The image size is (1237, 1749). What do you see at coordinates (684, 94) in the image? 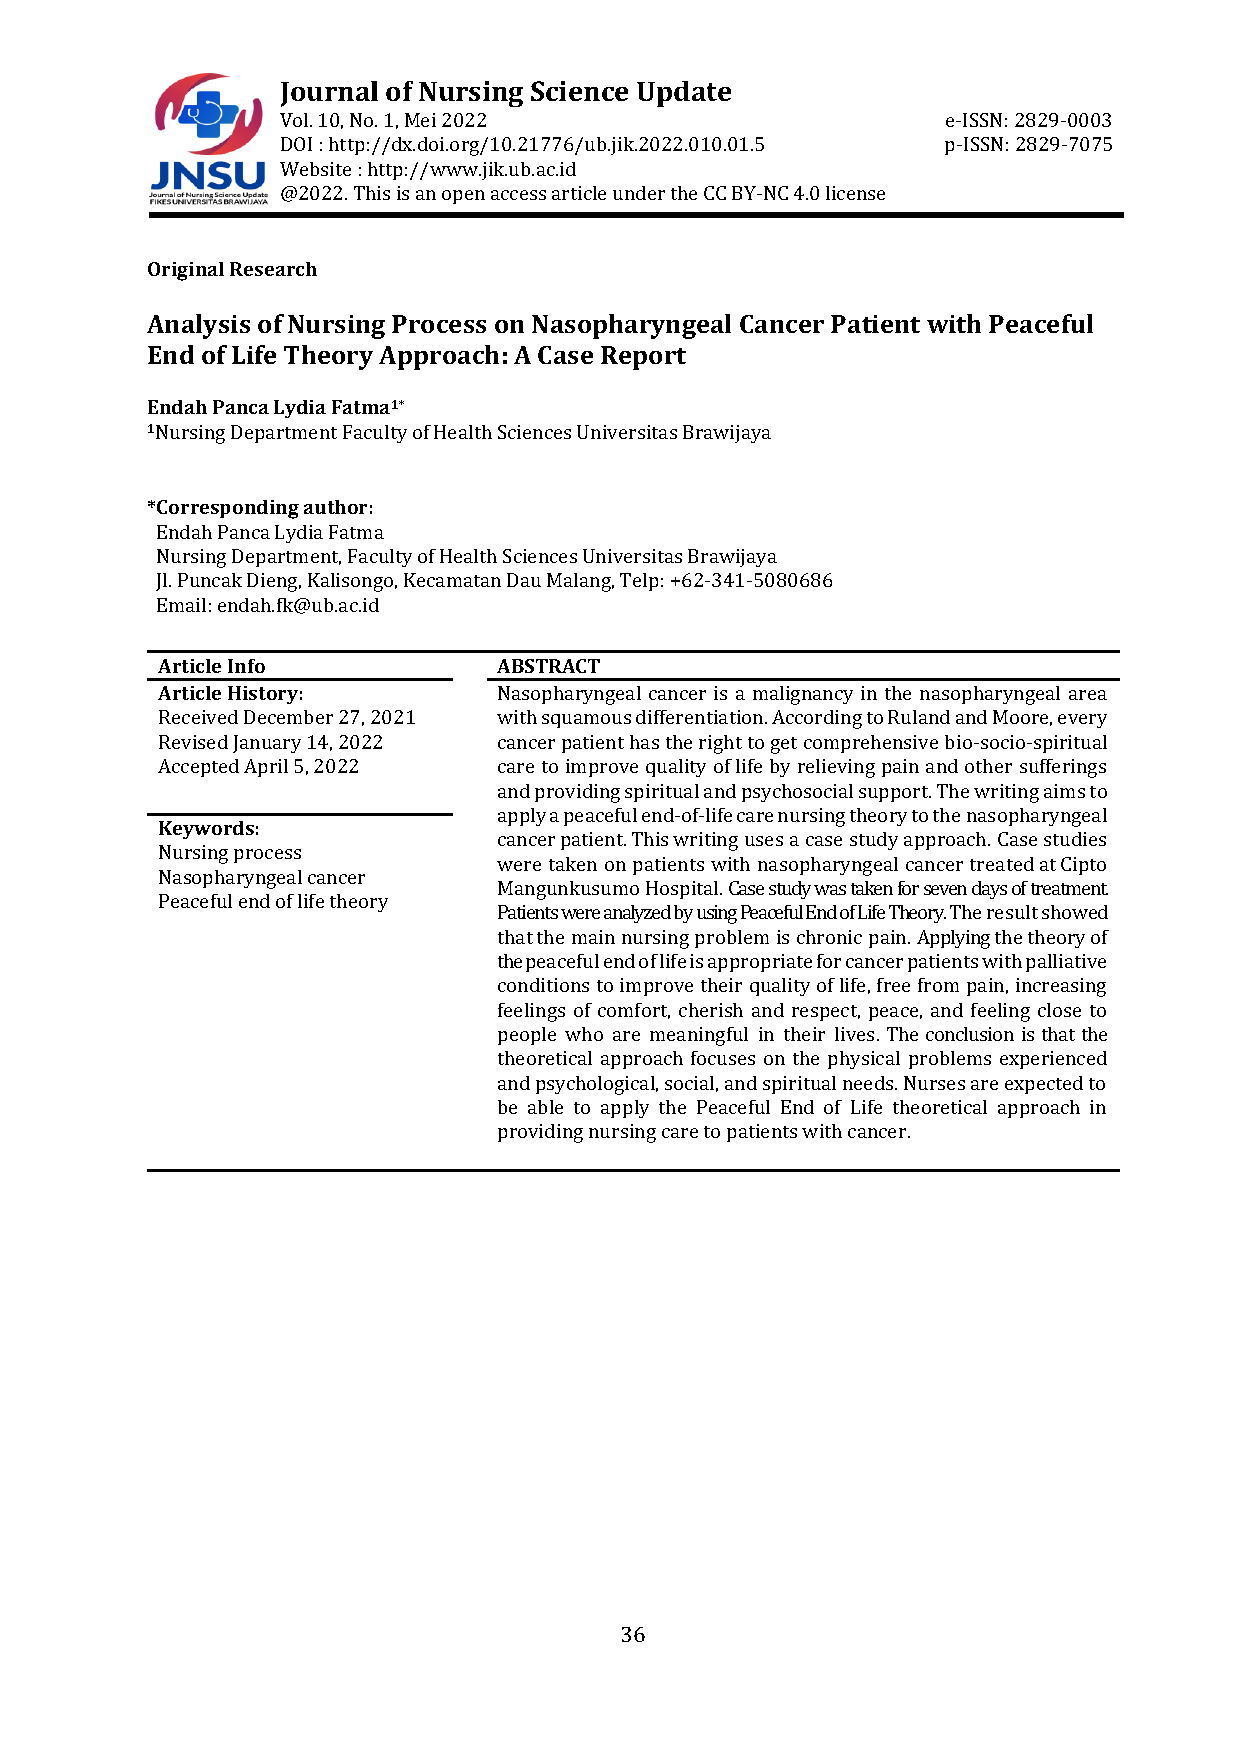
I see `Update` at bounding box center [684, 94].
